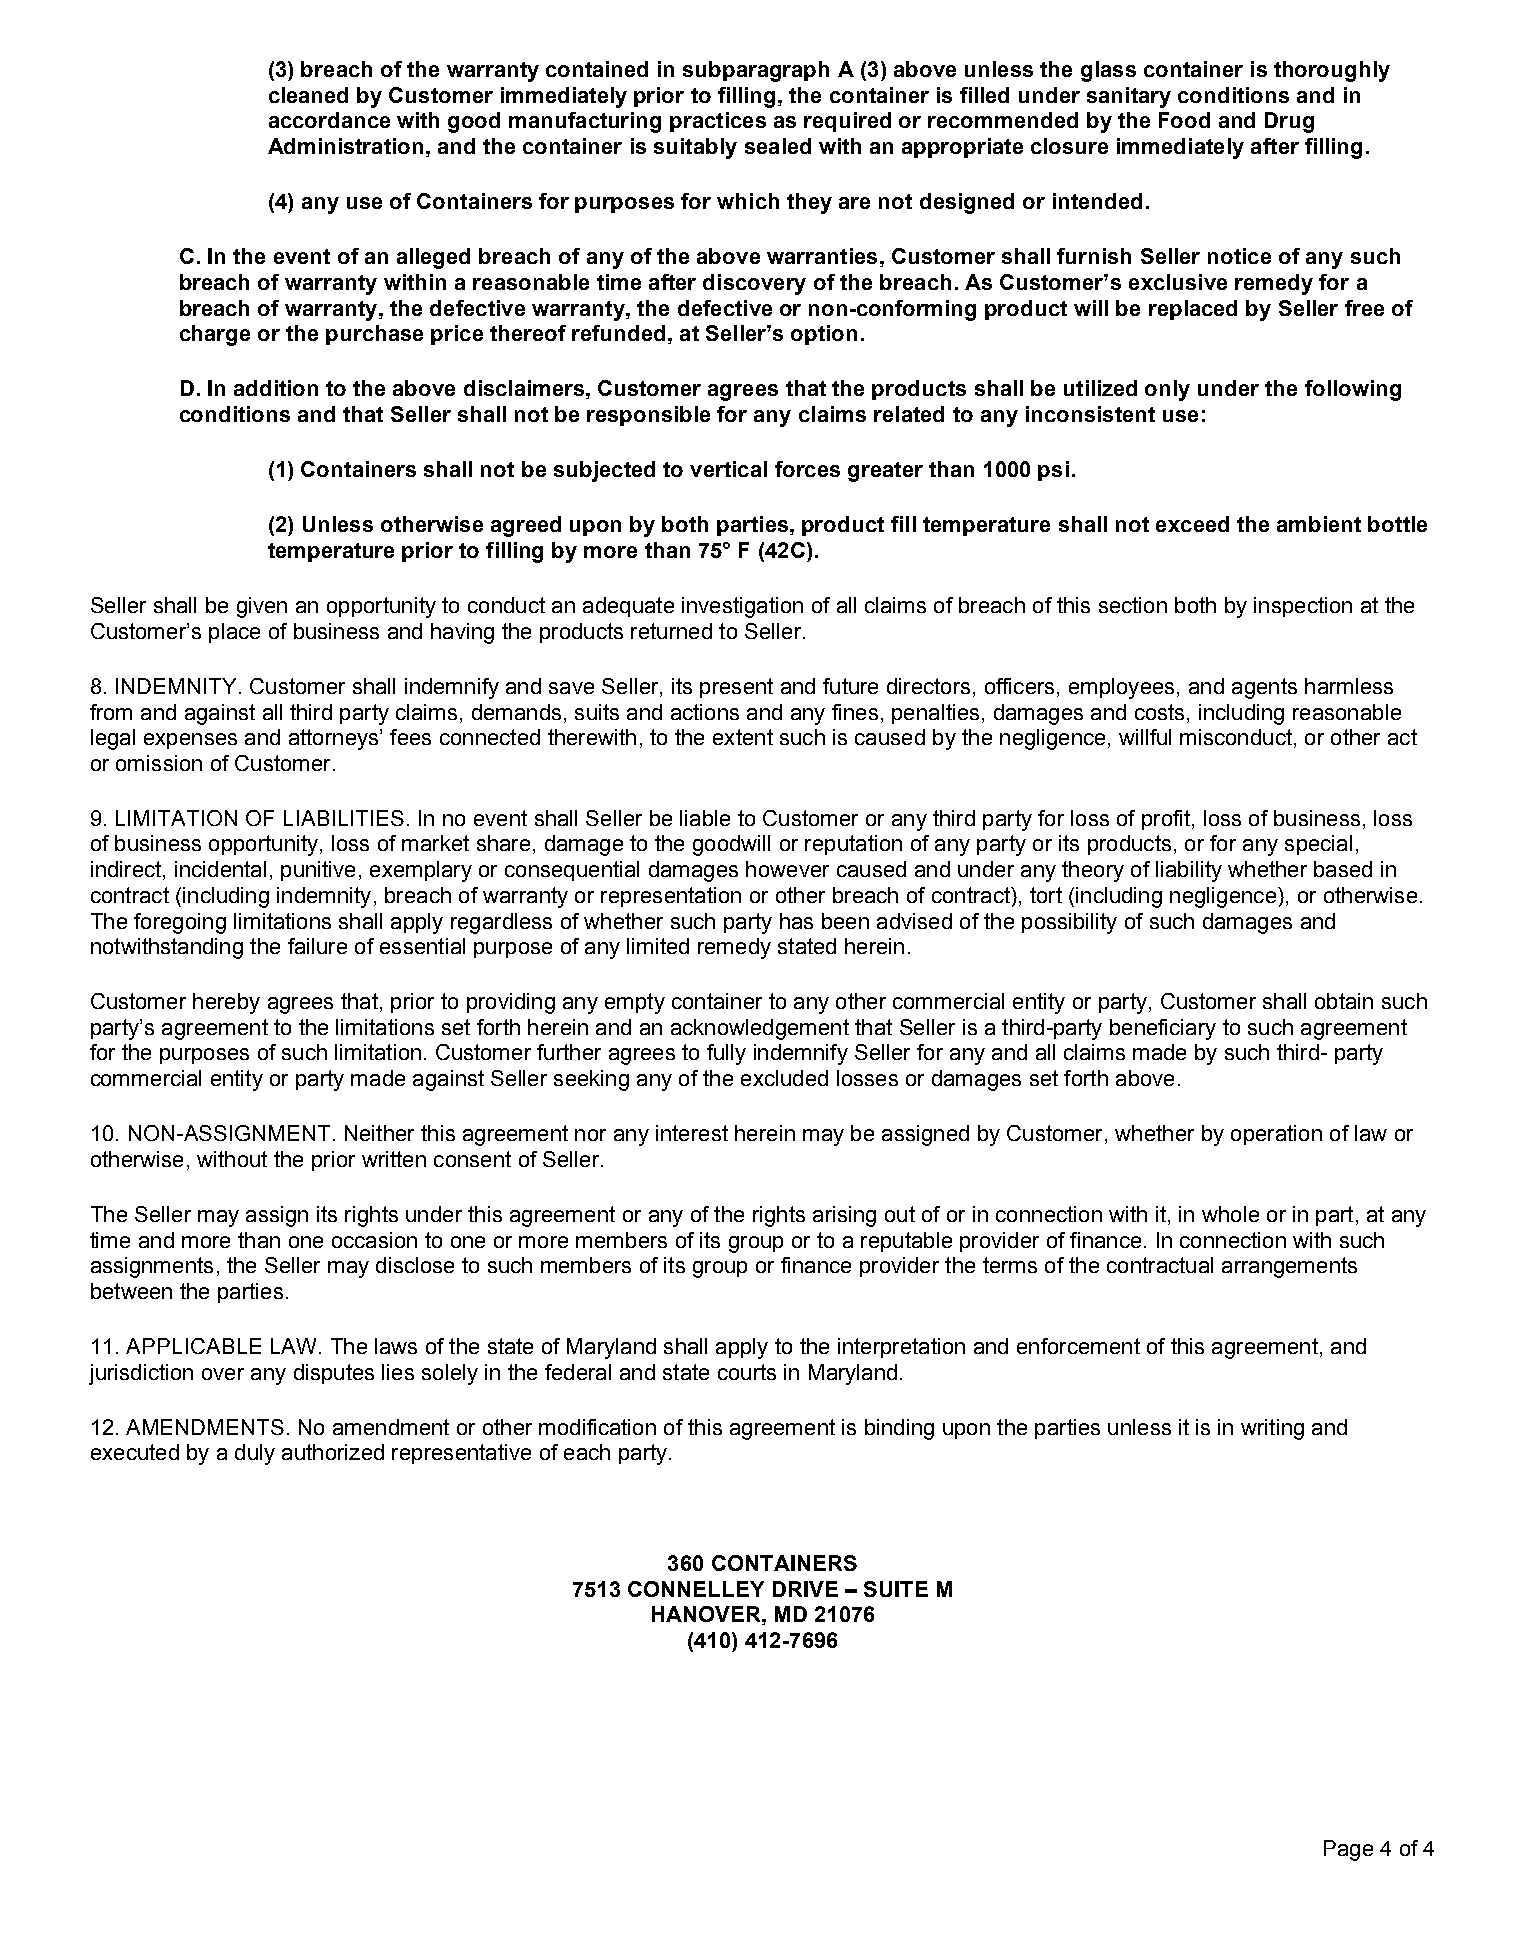  I want to click on occasion, so click(374, 1240).
